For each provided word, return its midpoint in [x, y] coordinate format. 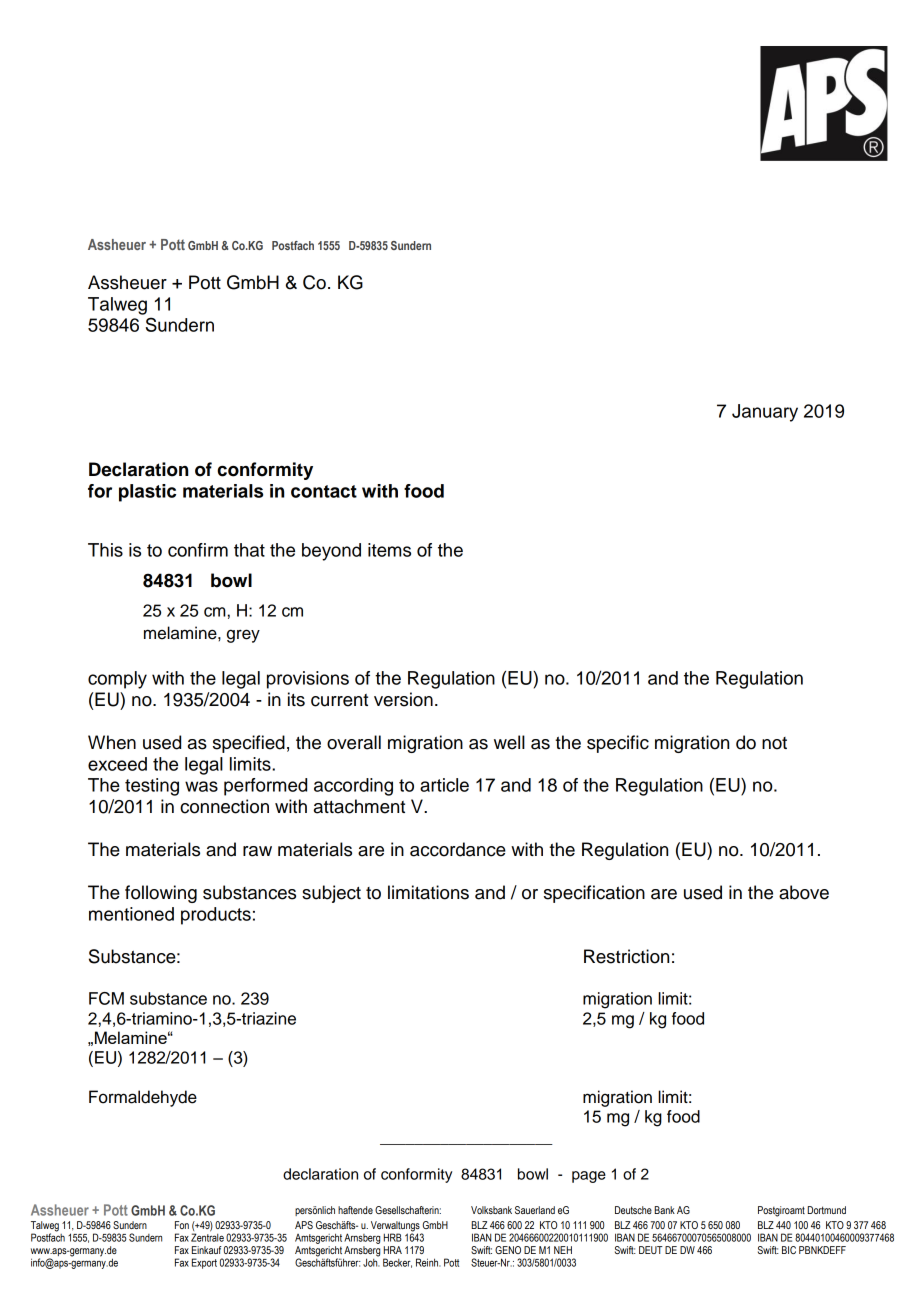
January [765, 413]
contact [324, 491]
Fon [182, 1225]
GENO [508, 1250]
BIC [789, 1250]
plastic [147, 493]
